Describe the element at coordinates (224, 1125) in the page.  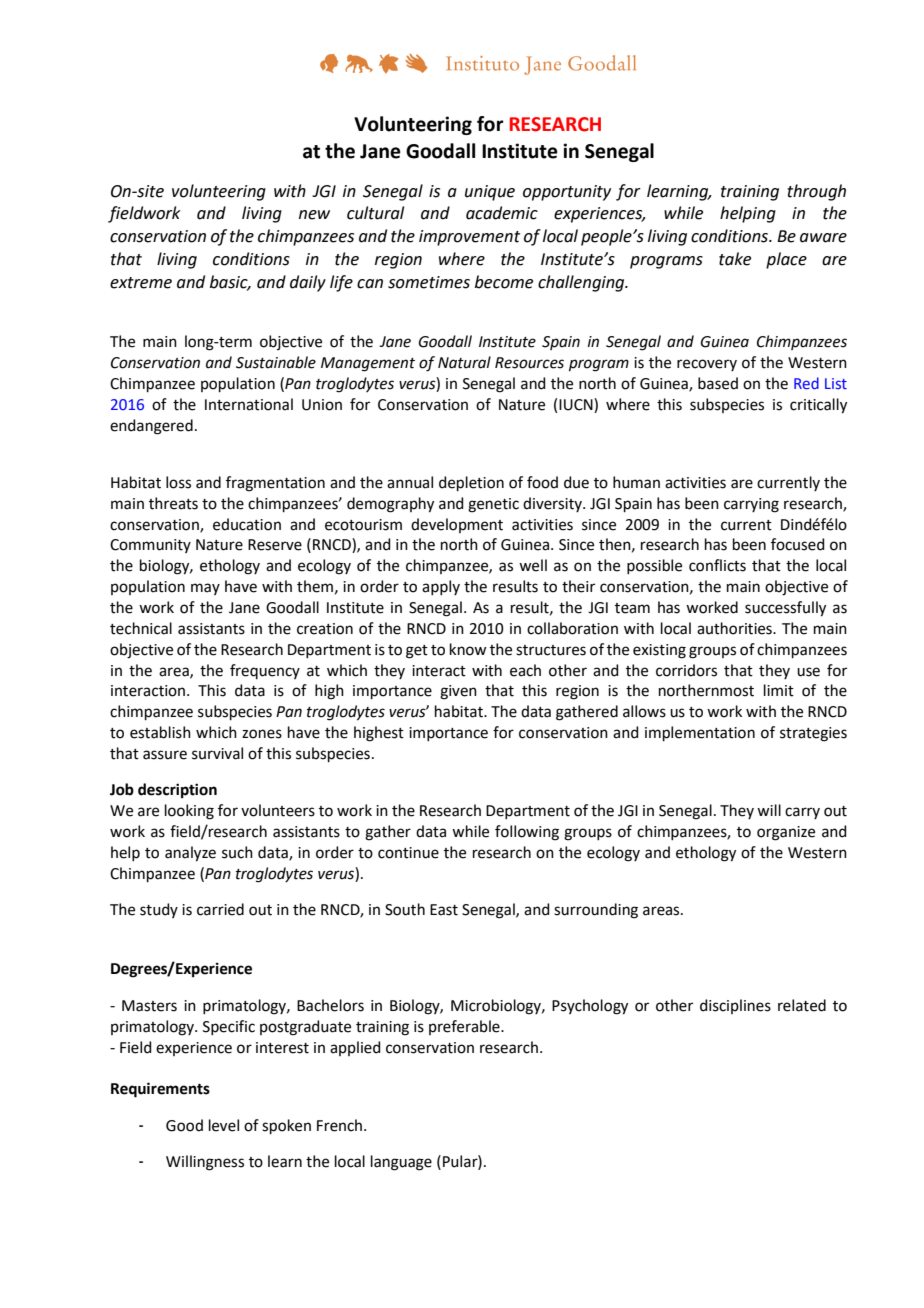
I see `level` at that location.
